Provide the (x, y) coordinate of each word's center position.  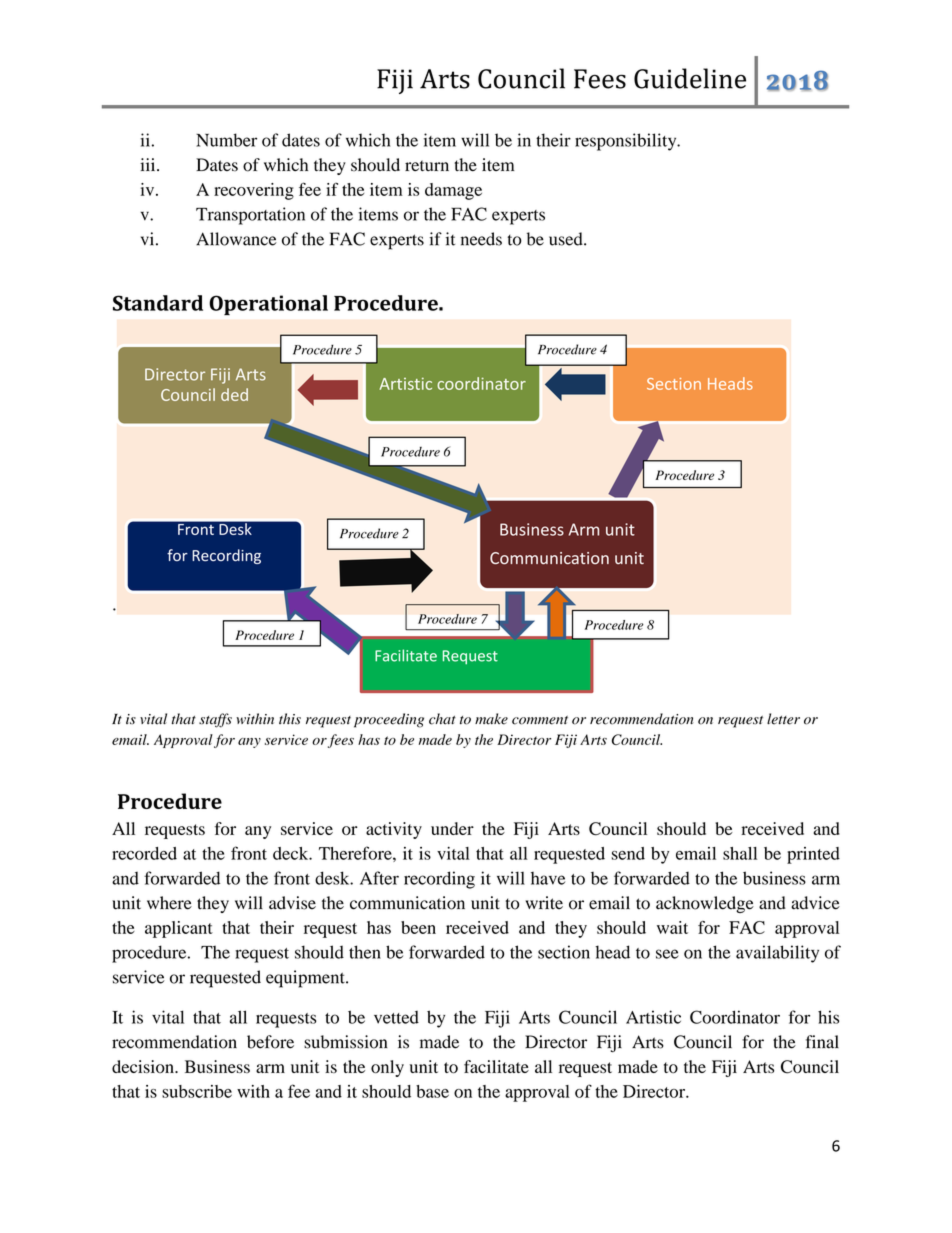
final (822, 1042)
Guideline (690, 78)
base (432, 1091)
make (491, 719)
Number (226, 140)
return (427, 165)
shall (740, 853)
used (567, 239)
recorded (144, 853)
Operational (268, 305)
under (452, 828)
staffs (215, 720)
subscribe (197, 1091)
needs (481, 239)
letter (783, 719)
